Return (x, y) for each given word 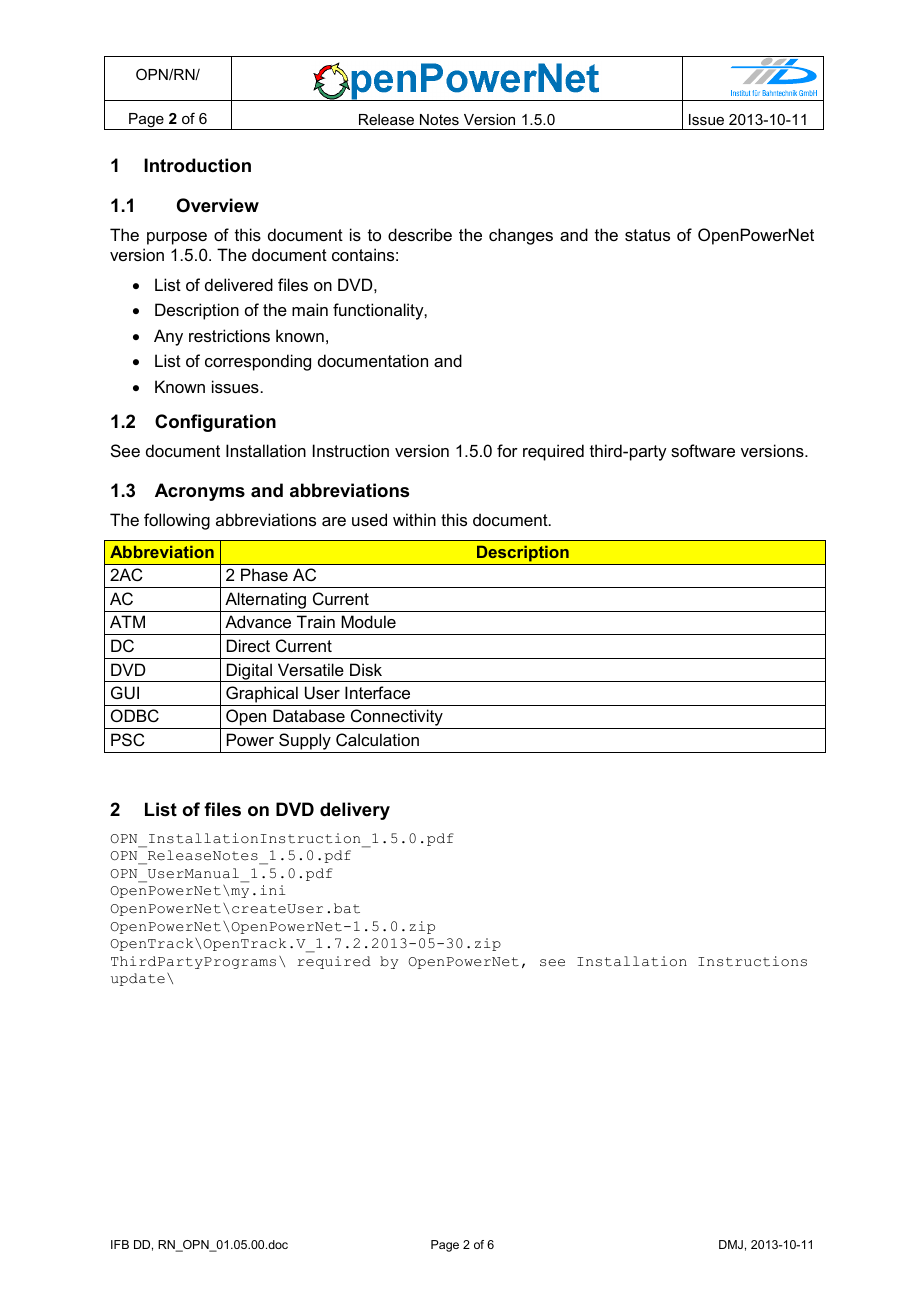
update (138, 979)
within (414, 519)
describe (420, 234)
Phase (264, 574)
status (647, 235)
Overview (218, 205)
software (703, 450)
